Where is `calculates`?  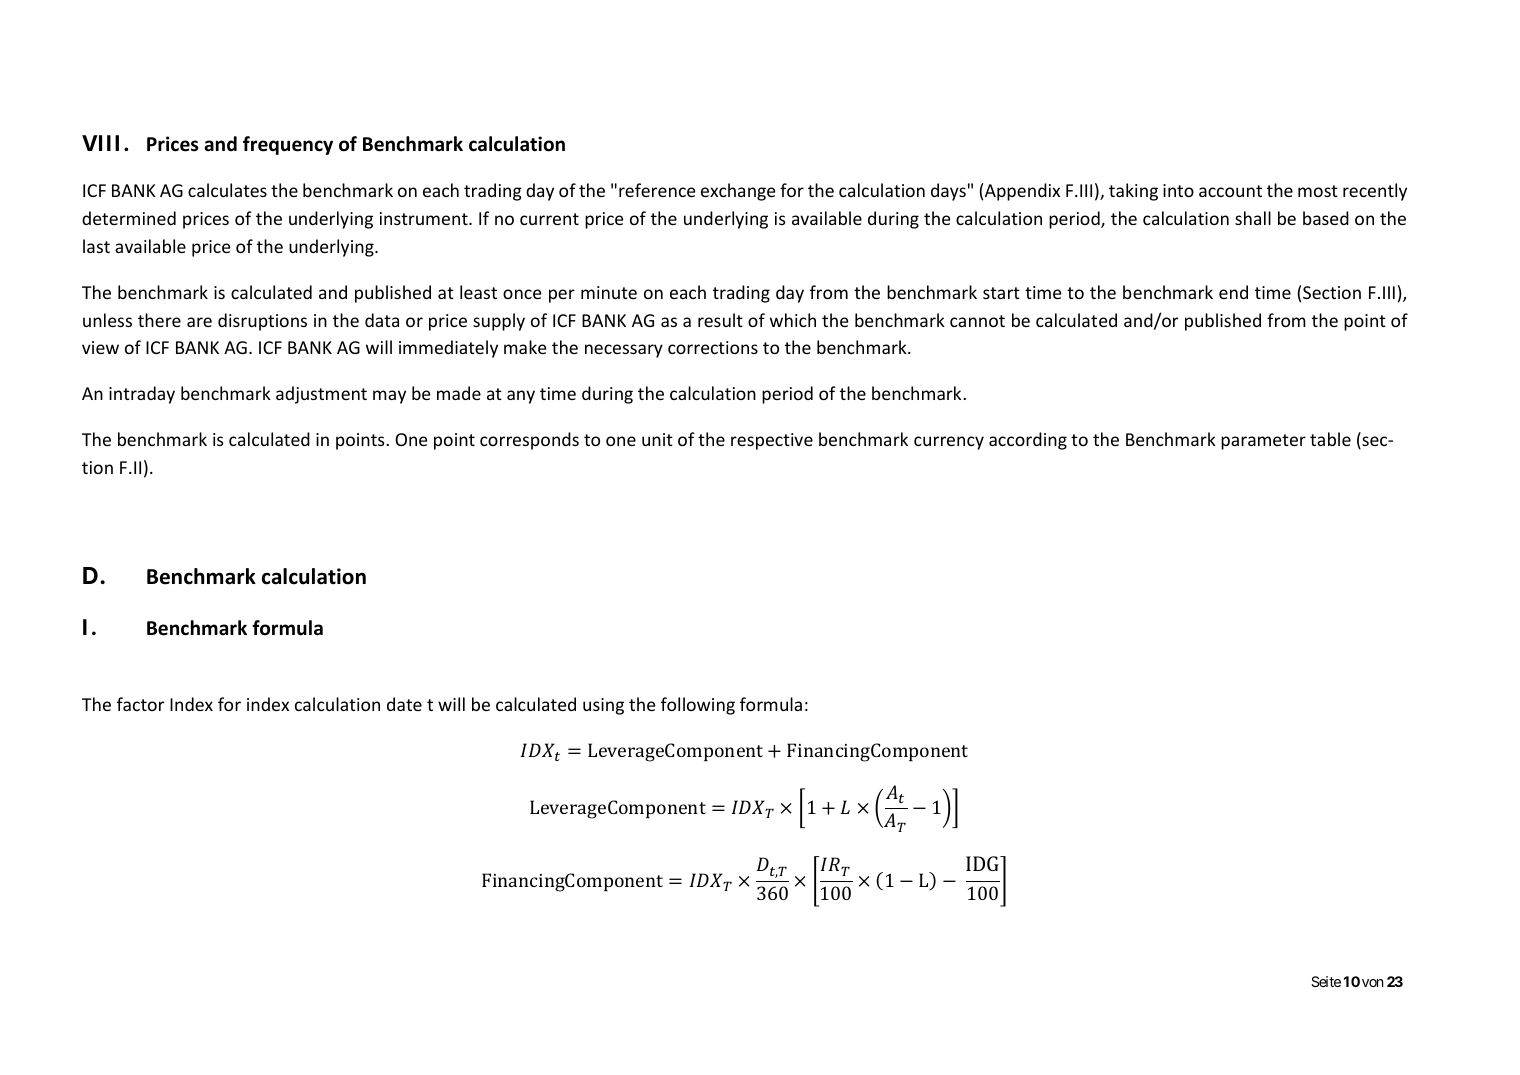 calculates is located at coordinates (227, 190).
